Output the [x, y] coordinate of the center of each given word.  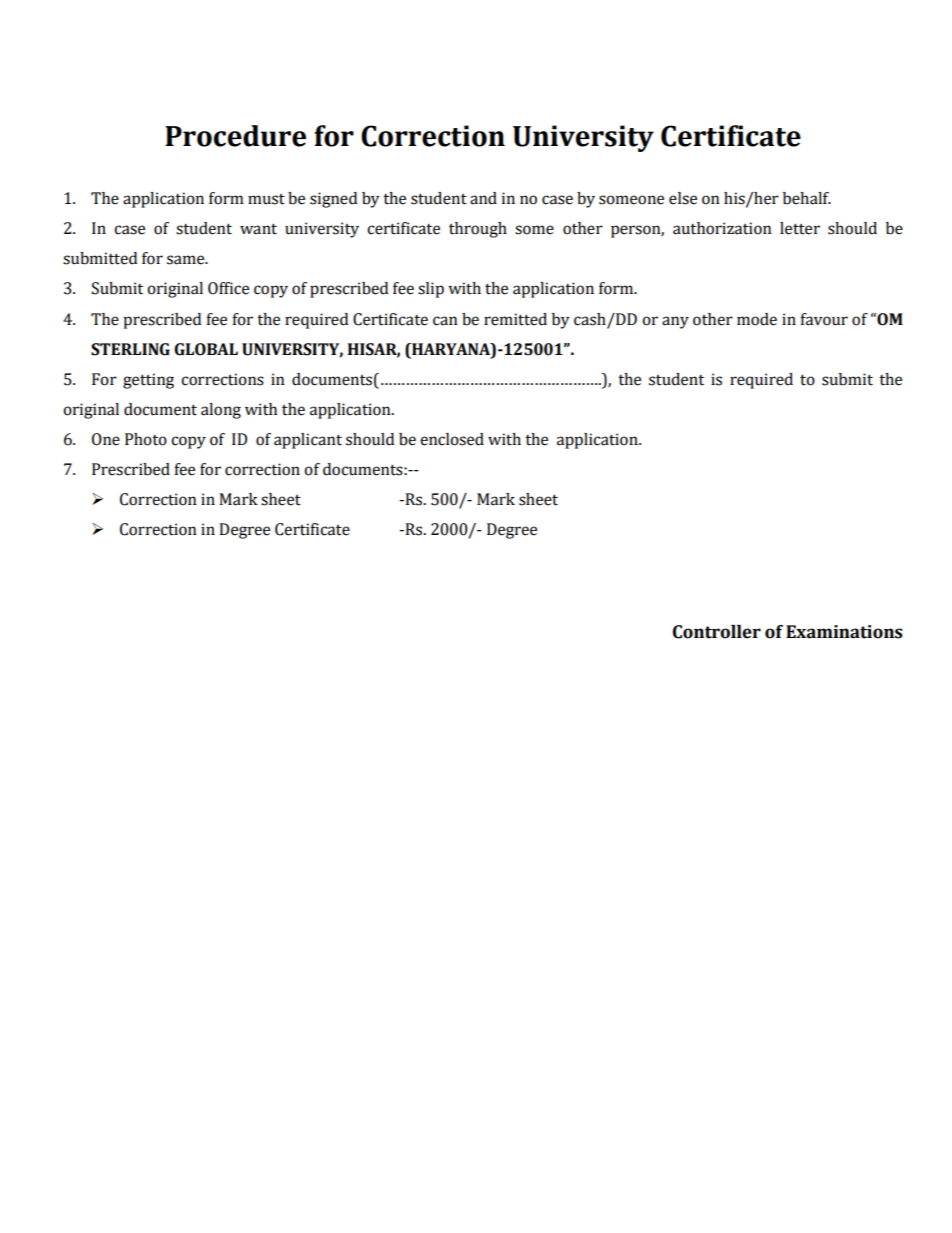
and [483, 198]
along [221, 411]
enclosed [452, 439]
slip [431, 290]
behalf [807, 198]
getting [148, 381]
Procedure [235, 136]
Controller [717, 632]
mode [757, 319]
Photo [146, 439]
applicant [308, 441]
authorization [722, 228]
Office [228, 288]
